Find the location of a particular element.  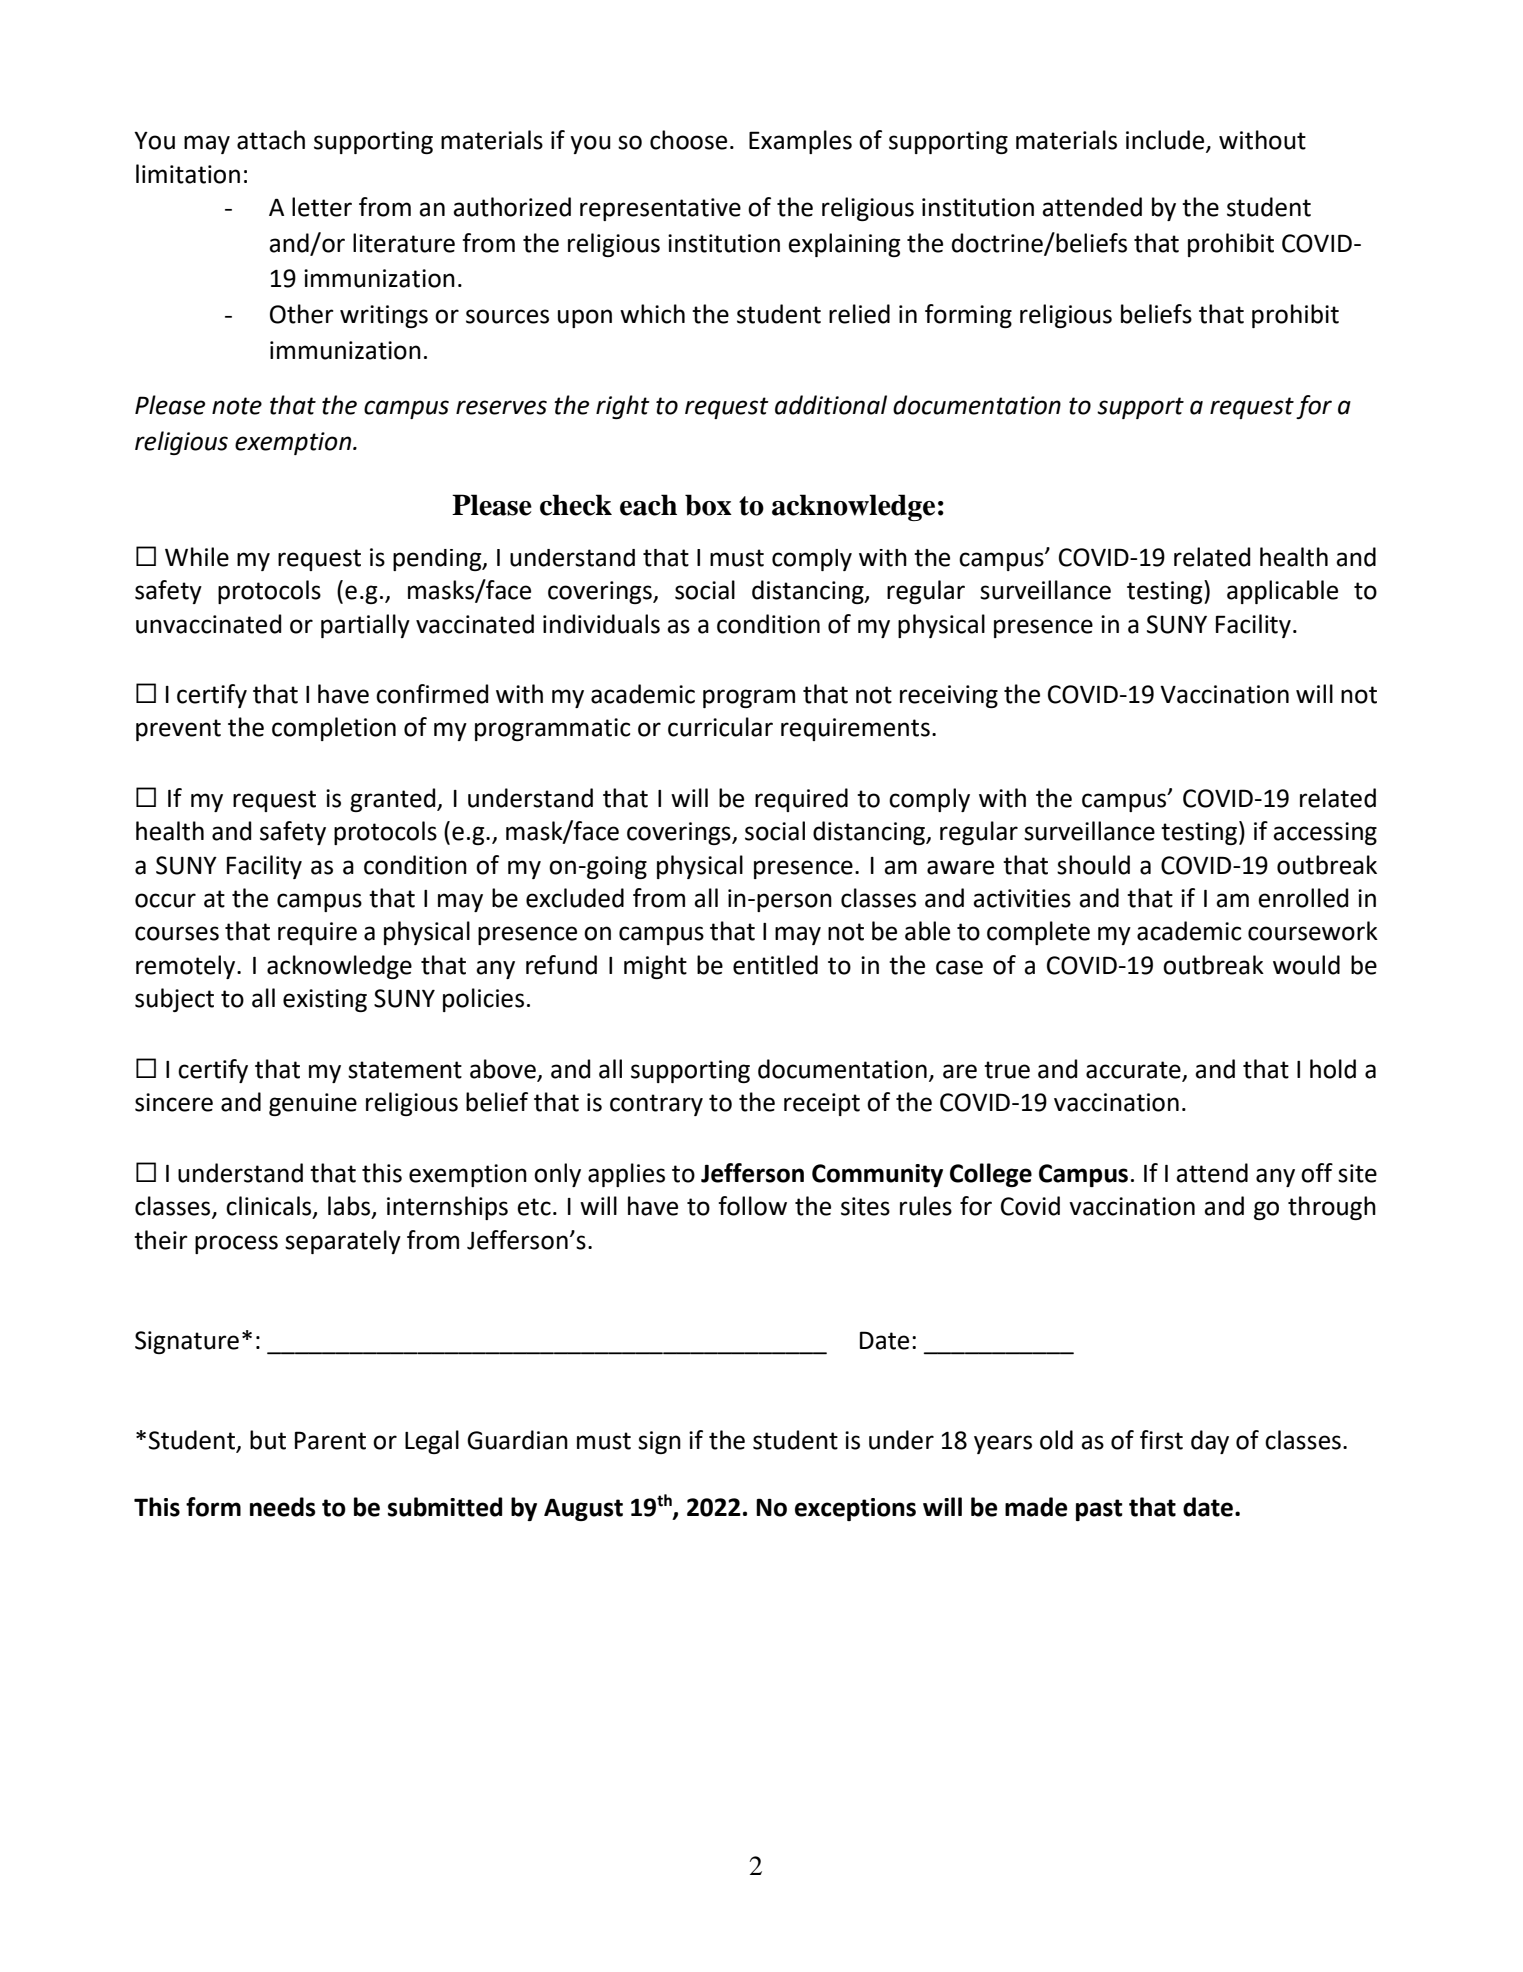

Examples is located at coordinates (800, 142).
